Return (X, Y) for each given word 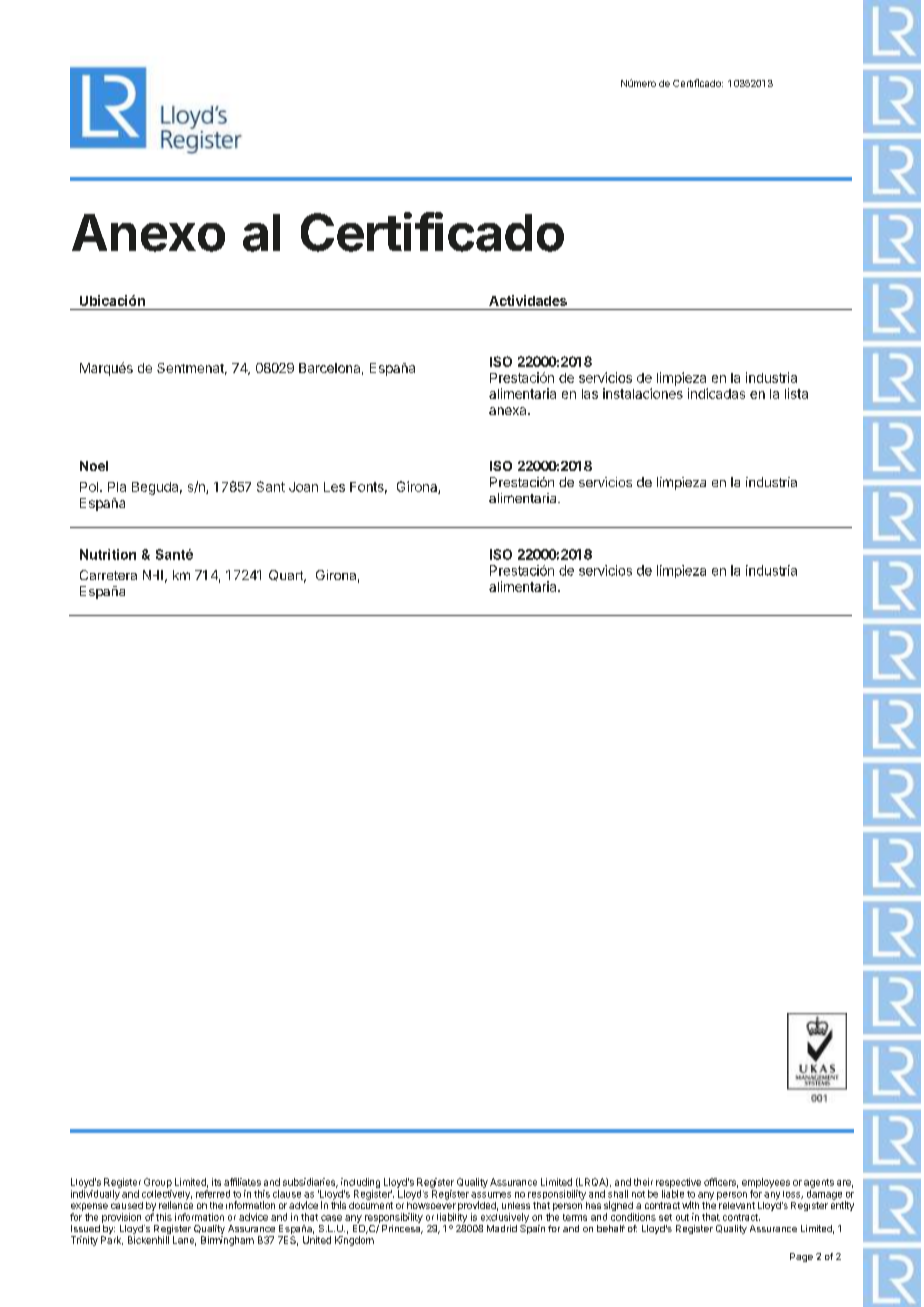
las (590, 394)
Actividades (528, 300)
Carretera (108, 575)
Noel (94, 466)
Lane (184, 1241)
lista (796, 393)
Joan (303, 487)
